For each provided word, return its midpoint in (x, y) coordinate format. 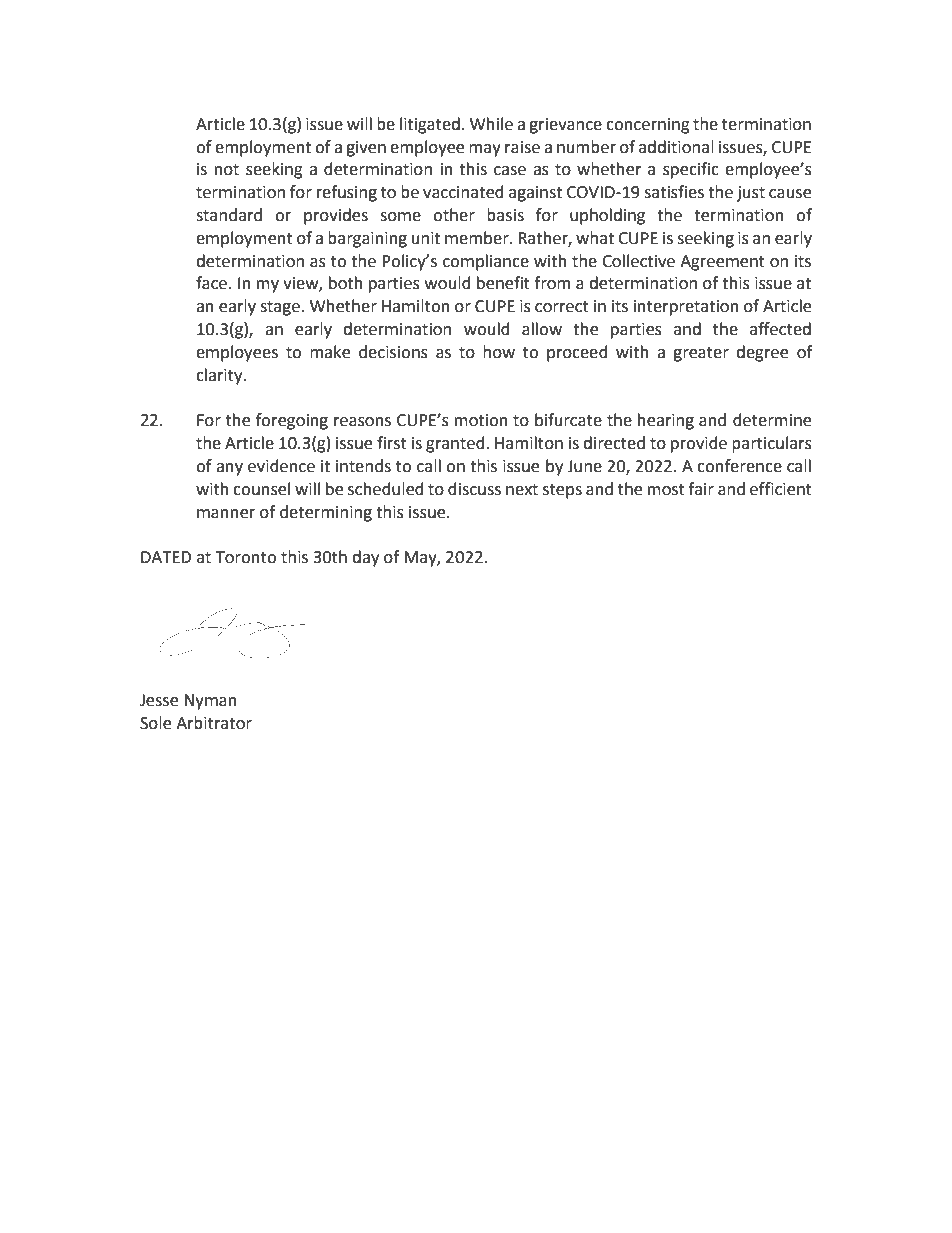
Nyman (210, 702)
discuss (474, 489)
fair (701, 489)
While (491, 124)
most (666, 490)
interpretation (686, 308)
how (499, 352)
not (227, 170)
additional (676, 147)
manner (226, 514)
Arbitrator (214, 723)
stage (281, 308)
